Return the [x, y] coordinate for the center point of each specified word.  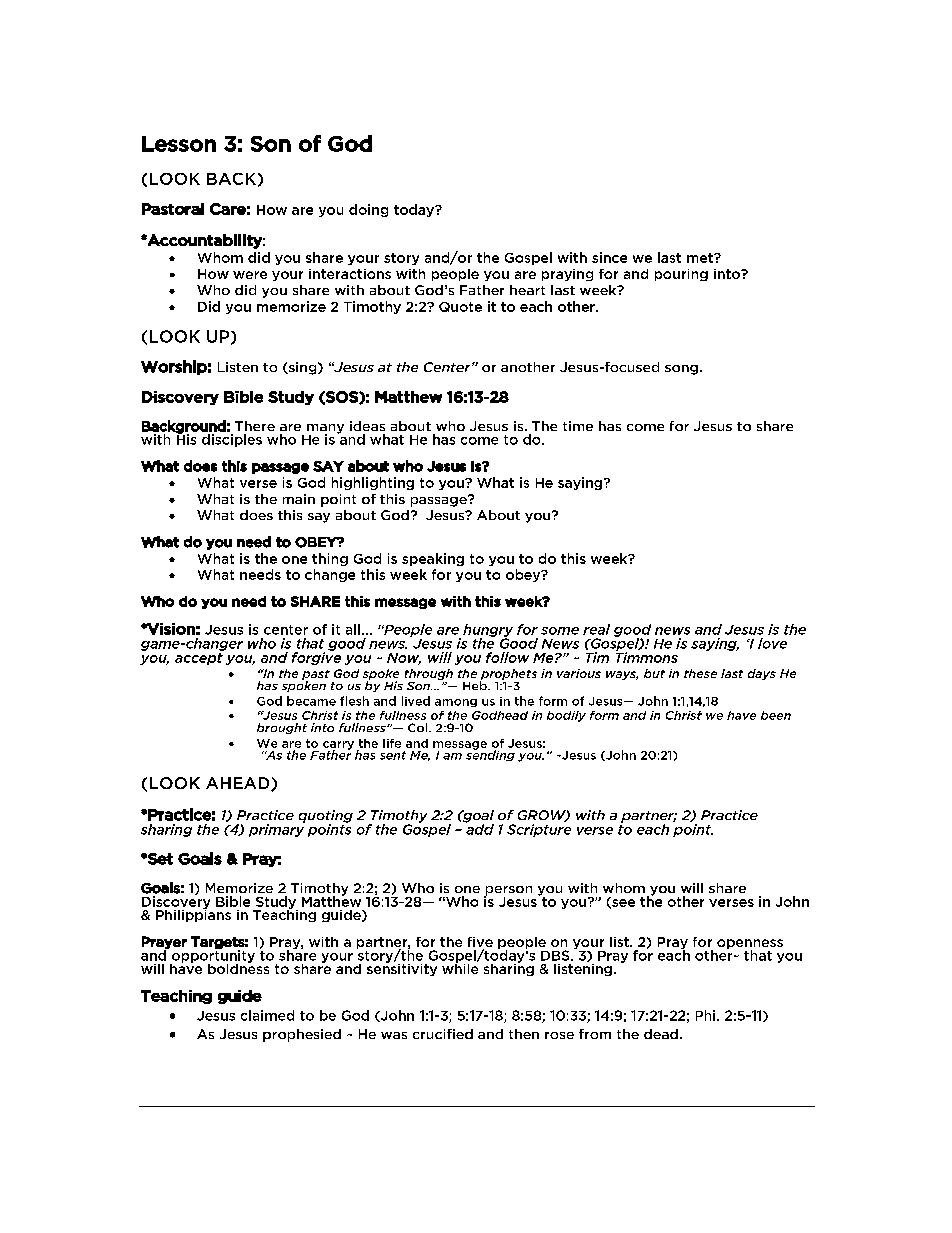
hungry [488, 631]
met [701, 258]
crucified [443, 1034]
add [480, 828]
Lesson [179, 144]
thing [330, 559]
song [681, 370]
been [776, 715]
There [255, 426]
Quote [460, 307]
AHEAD [239, 784]
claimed [267, 1015]
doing [368, 210]
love [772, 643]
